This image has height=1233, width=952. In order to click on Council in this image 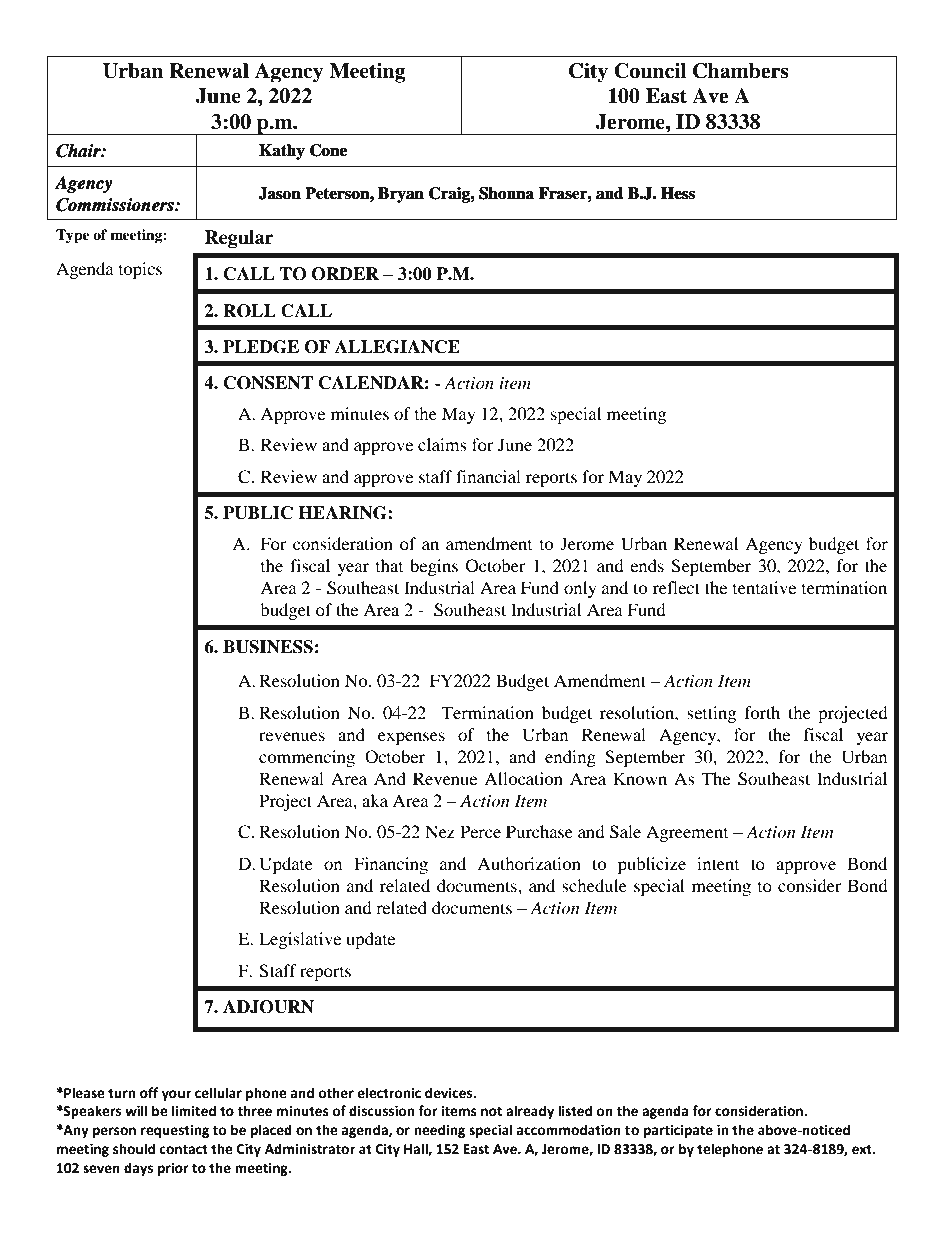, I will do `click(650, 71)`.
